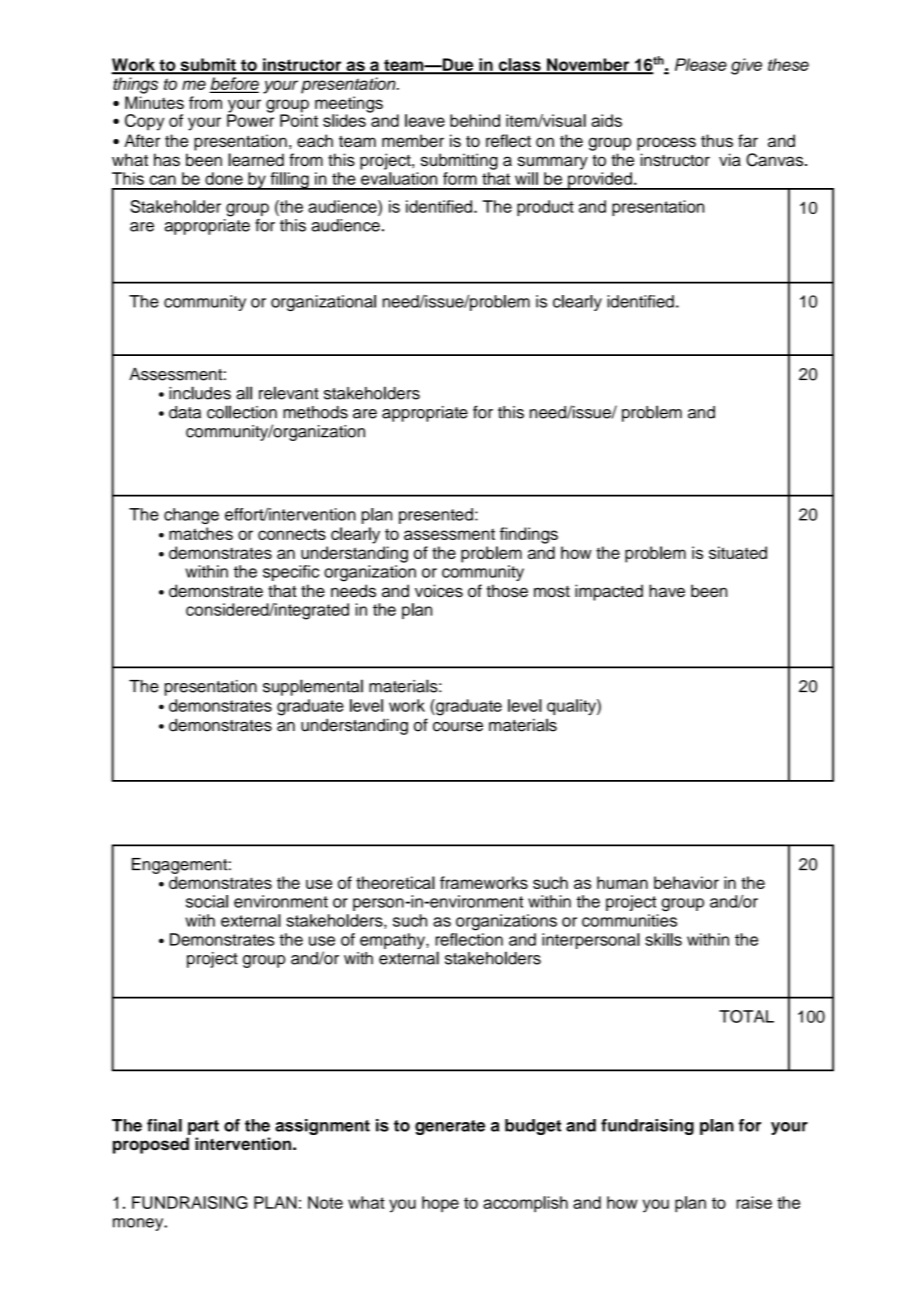 Image resolution: width=924 pixels, height=1307 pixels. What do you see at coordinates (701, 64) in the screenshot?
I see `Please` at bounding box center [701, 64].
